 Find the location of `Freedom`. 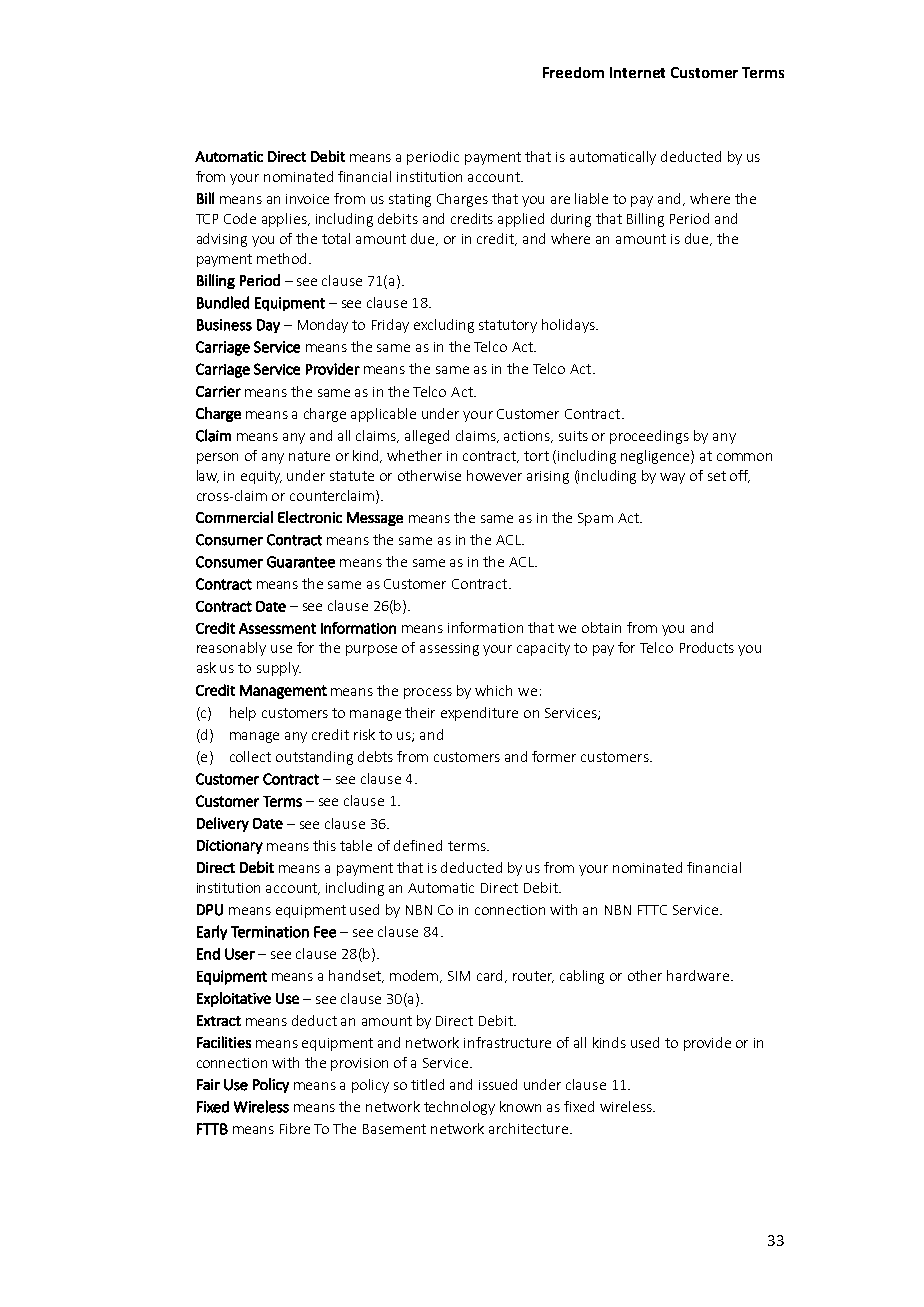

Freedom is located at coordinates (573, 72).
